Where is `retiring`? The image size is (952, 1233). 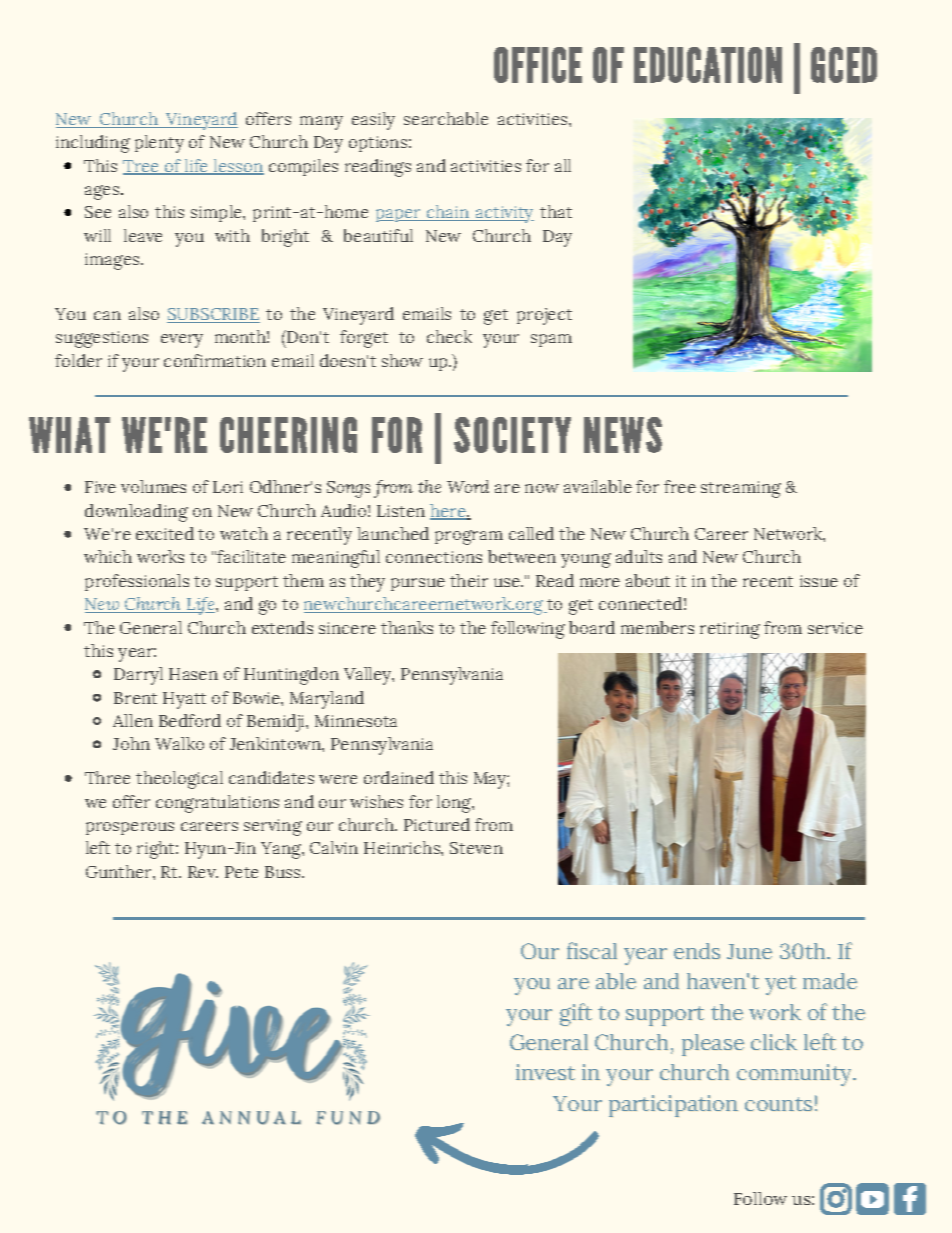 retiring is located at coordinates (730, 630).
